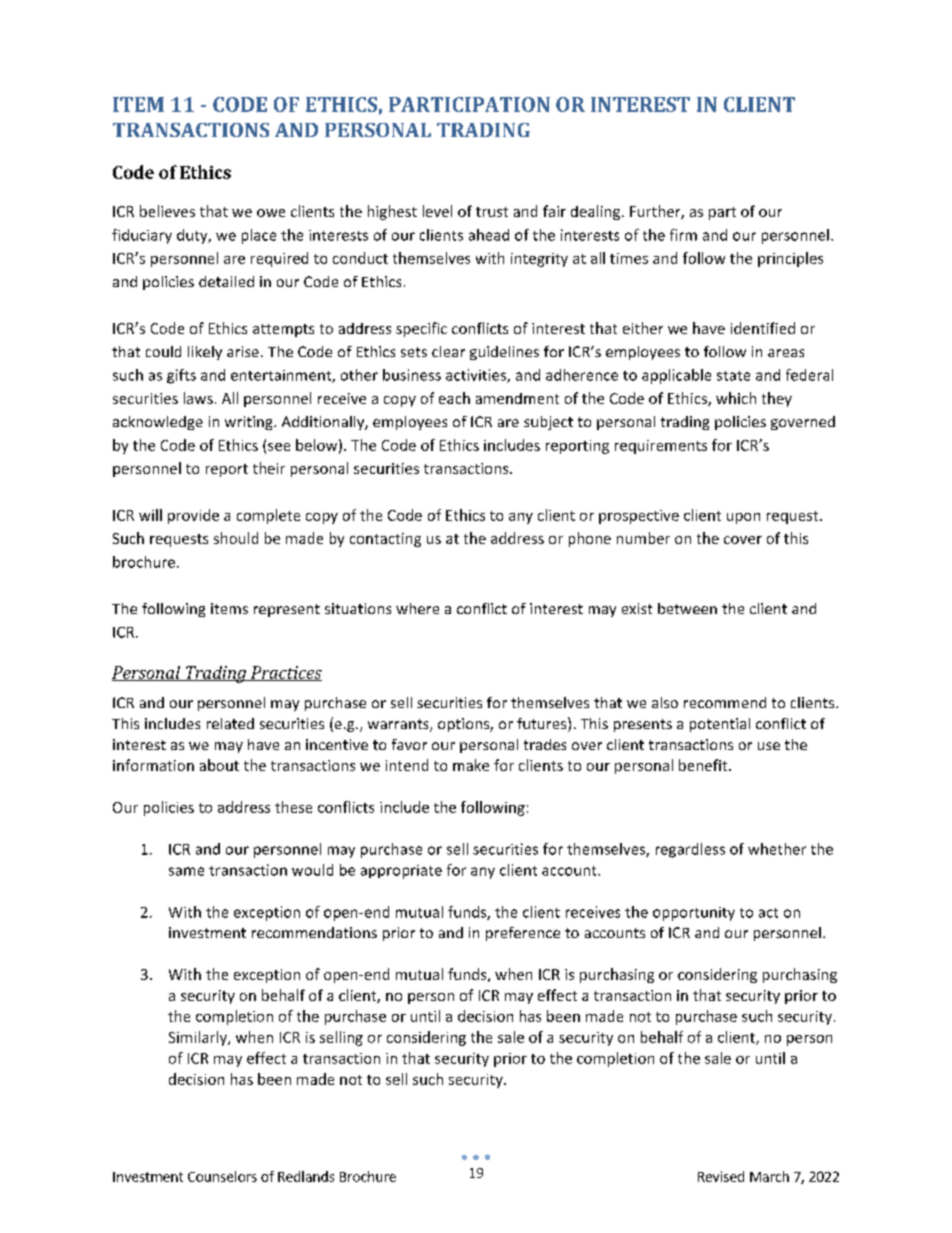 The image size is (952, 1233). Describe the element at coordinates (222, 1176) in the screenshot. I see `Counselors` at that location.
